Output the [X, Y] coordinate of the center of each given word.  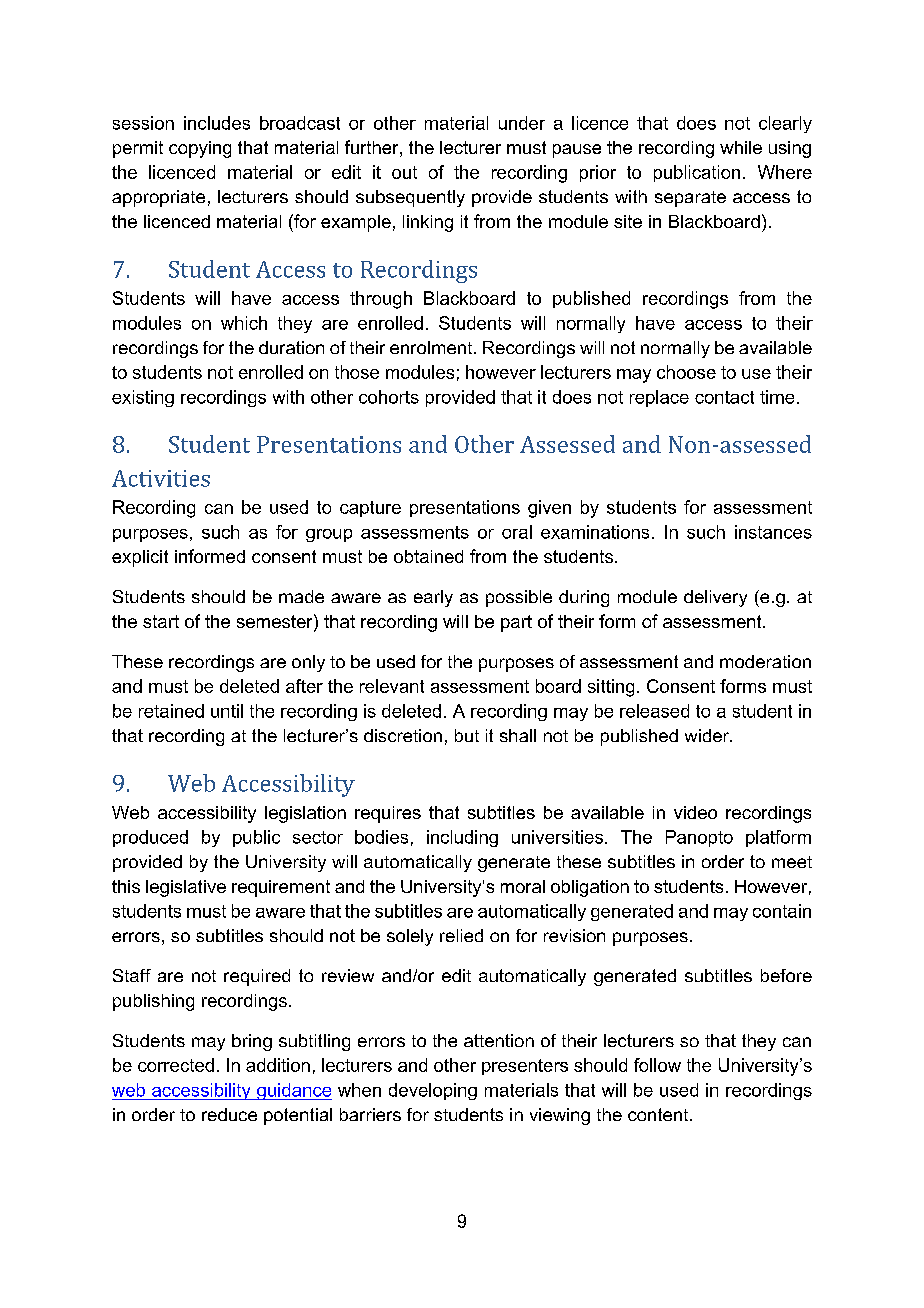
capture [370, 509]
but [467, 735]
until [227, 711]
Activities [161, 478]
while [741, 147]
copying [200, 149]
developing [433, 1091]
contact [724, 397]
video [695, 812]
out [404, 172]
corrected [176, 1065]
